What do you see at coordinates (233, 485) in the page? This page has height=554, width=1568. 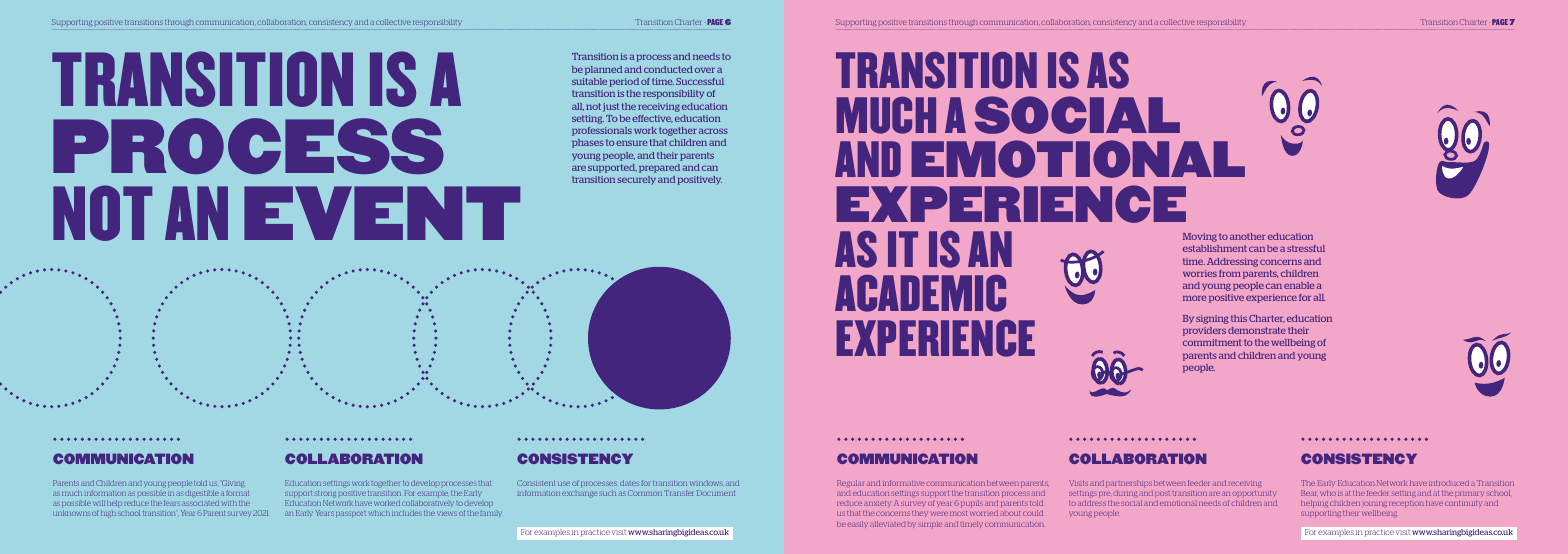 I see `Giving` at bounding box center [233, 485].
